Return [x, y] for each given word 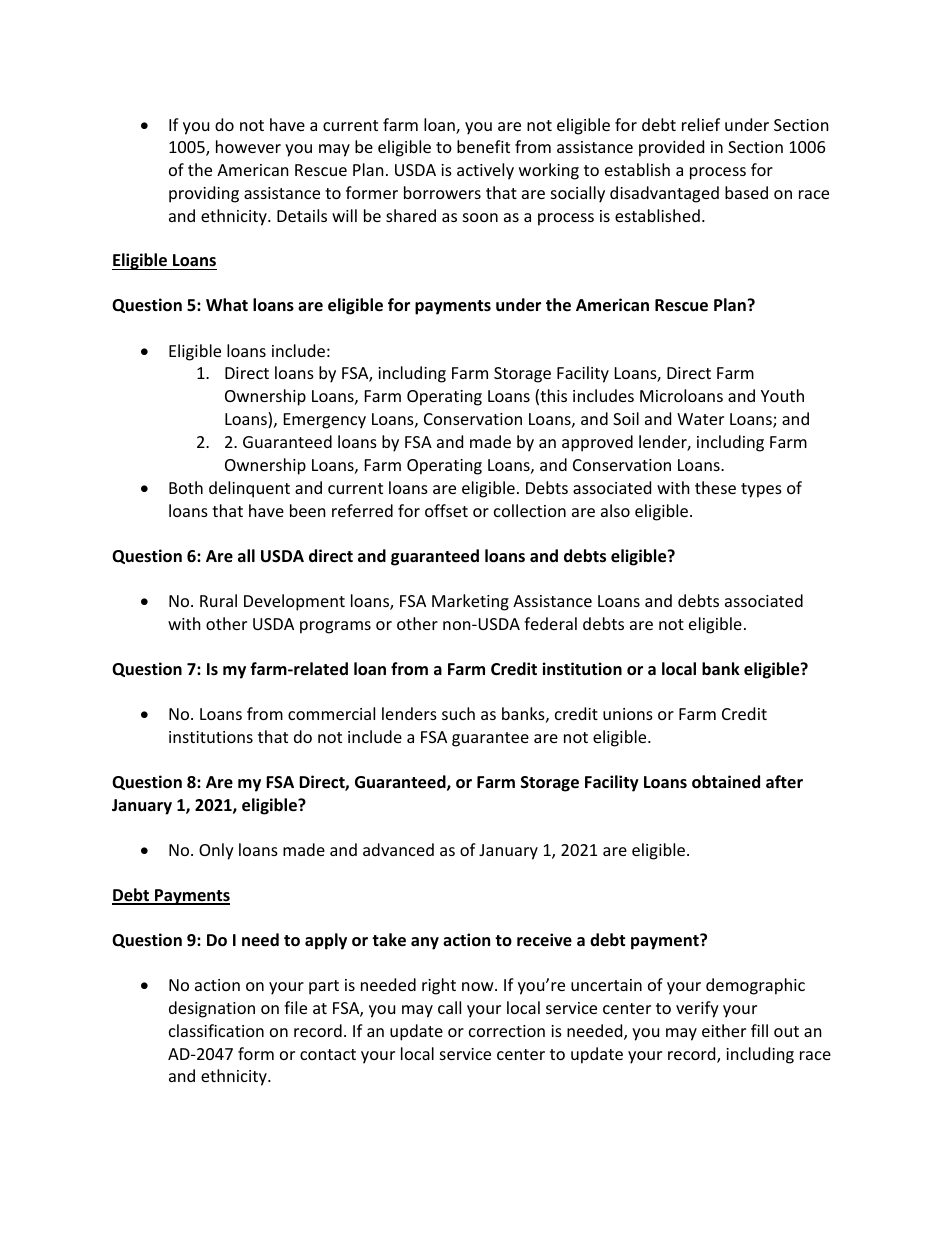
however [248, 146]
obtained [726, 782]
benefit [483, 146]
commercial [331, 713]
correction [507, 1031]
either [724, 1030]
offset [446, 510]
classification [216, 1030]
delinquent [249, 489]
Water [700, 419]
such [458, 713]
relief [701, 124]
